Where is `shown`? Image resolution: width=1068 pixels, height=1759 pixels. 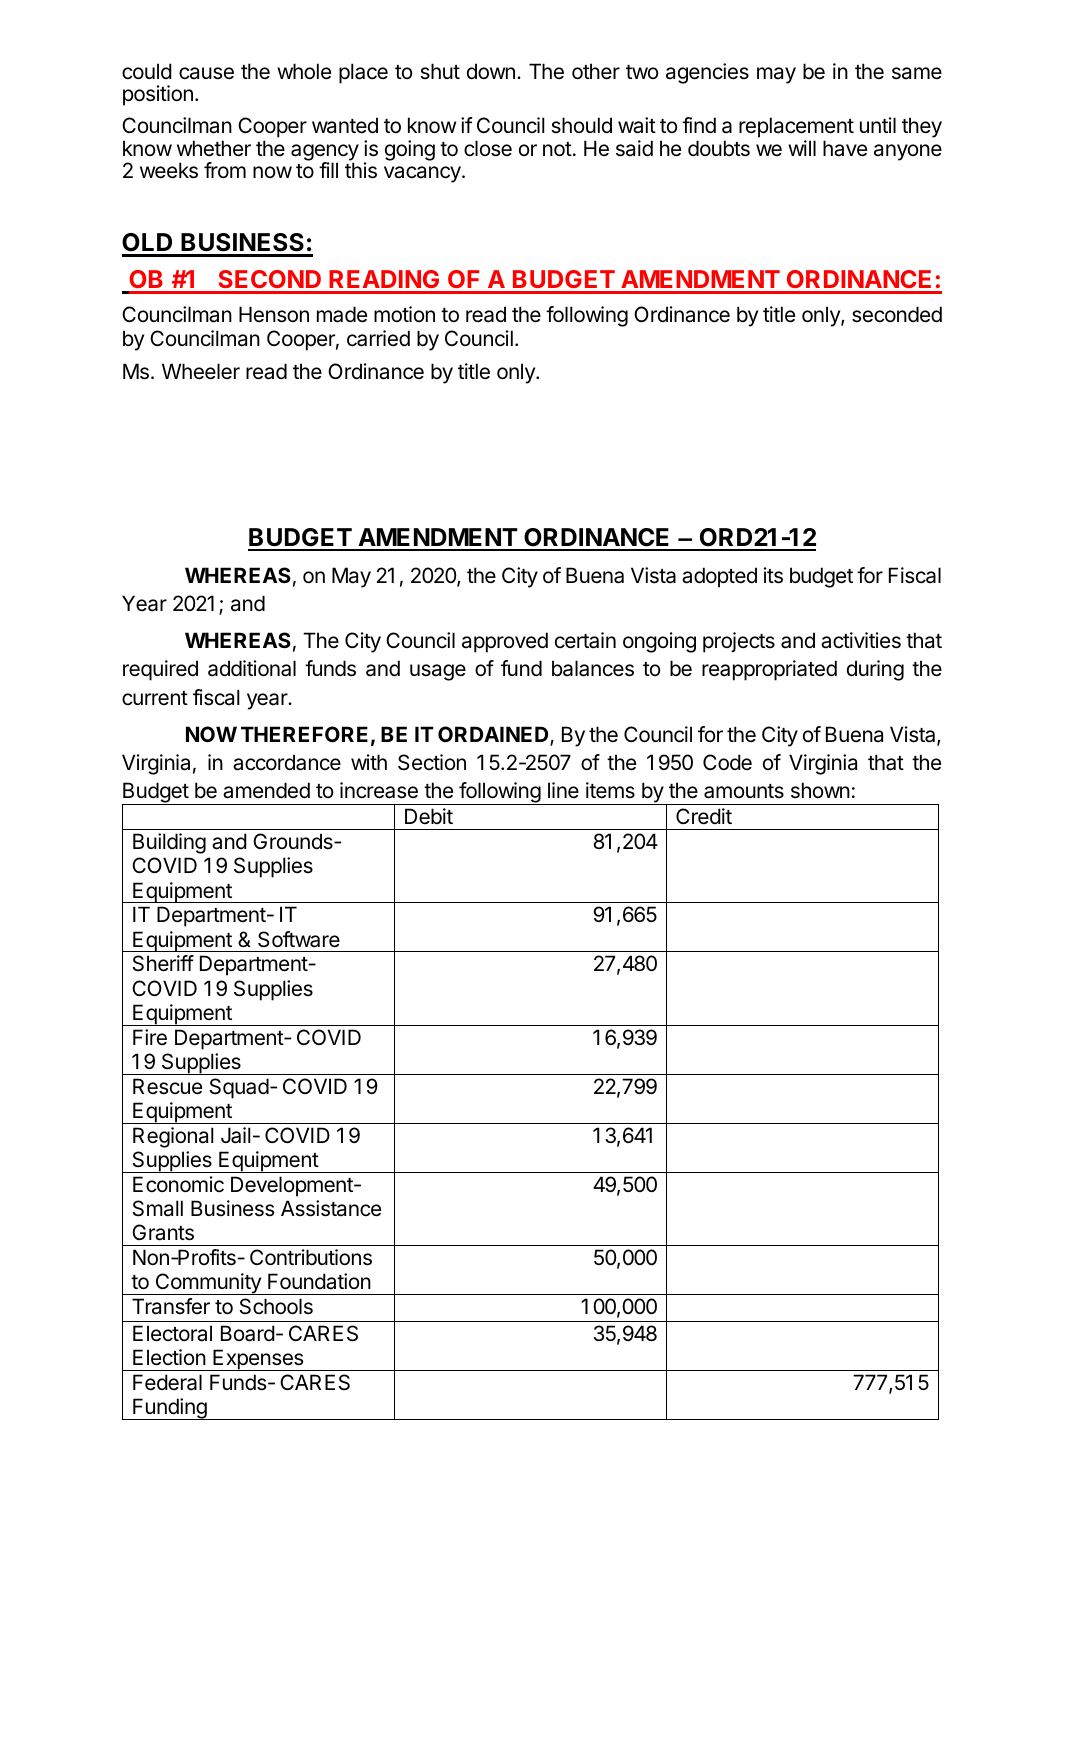 shown is located at coordinates (820, 790).
